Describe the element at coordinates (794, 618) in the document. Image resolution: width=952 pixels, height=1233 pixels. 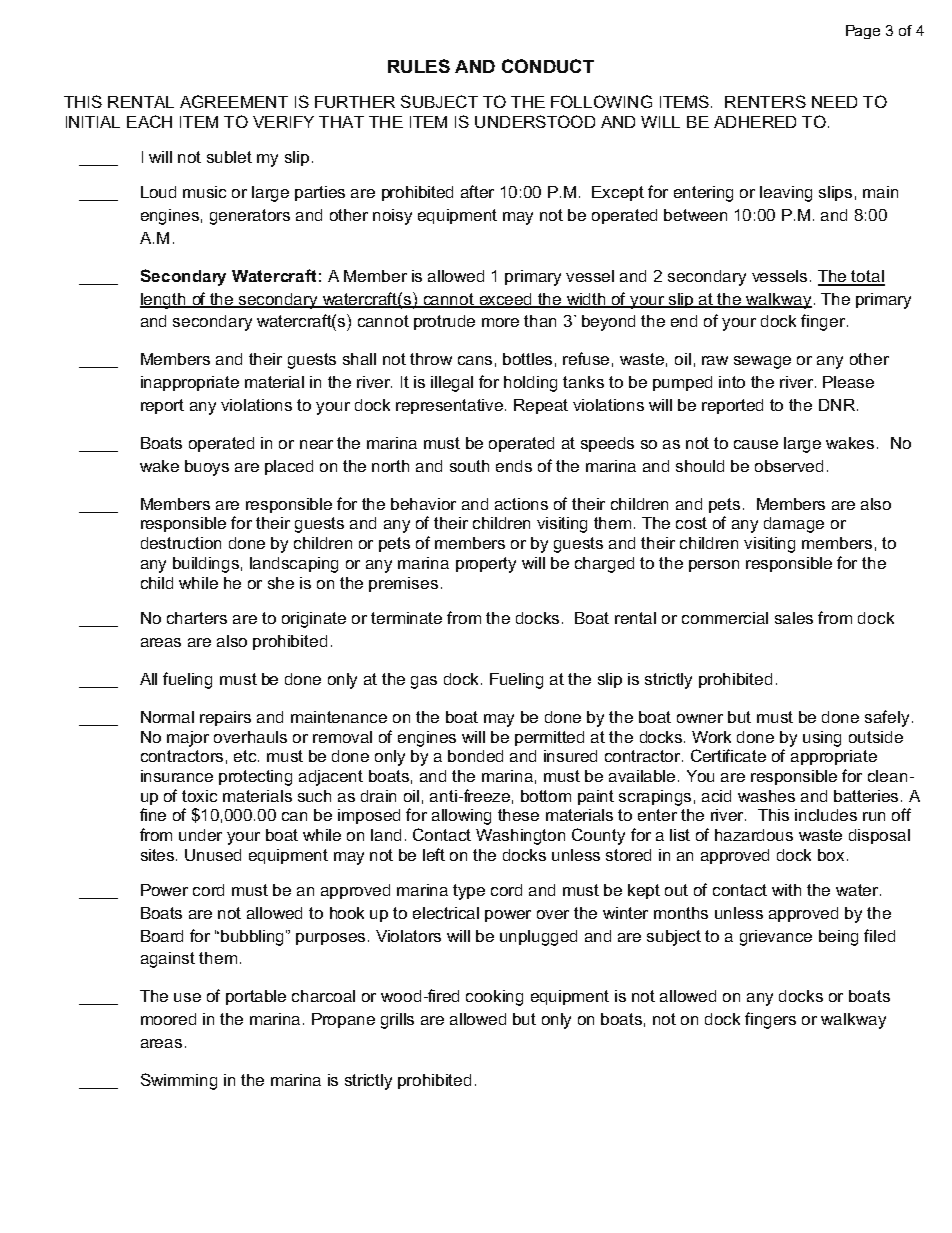
I see `sales` at that location.
